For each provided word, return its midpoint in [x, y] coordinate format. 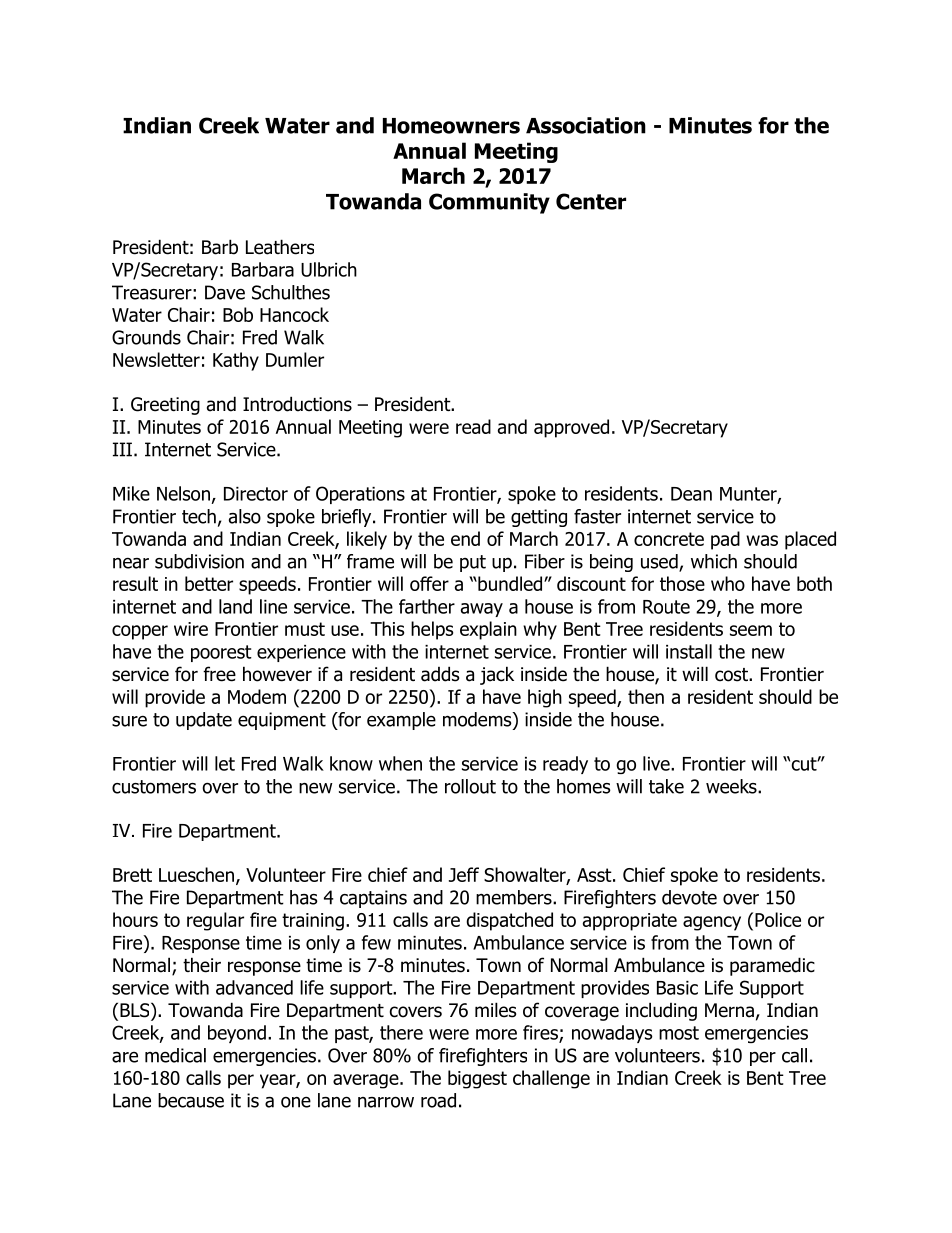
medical [175, 1055]
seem [751, 630]
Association [586, 125]
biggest [477, 1079]
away [482, 610]
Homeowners [451, 126]
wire [191, 629]
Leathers [280, 247]
